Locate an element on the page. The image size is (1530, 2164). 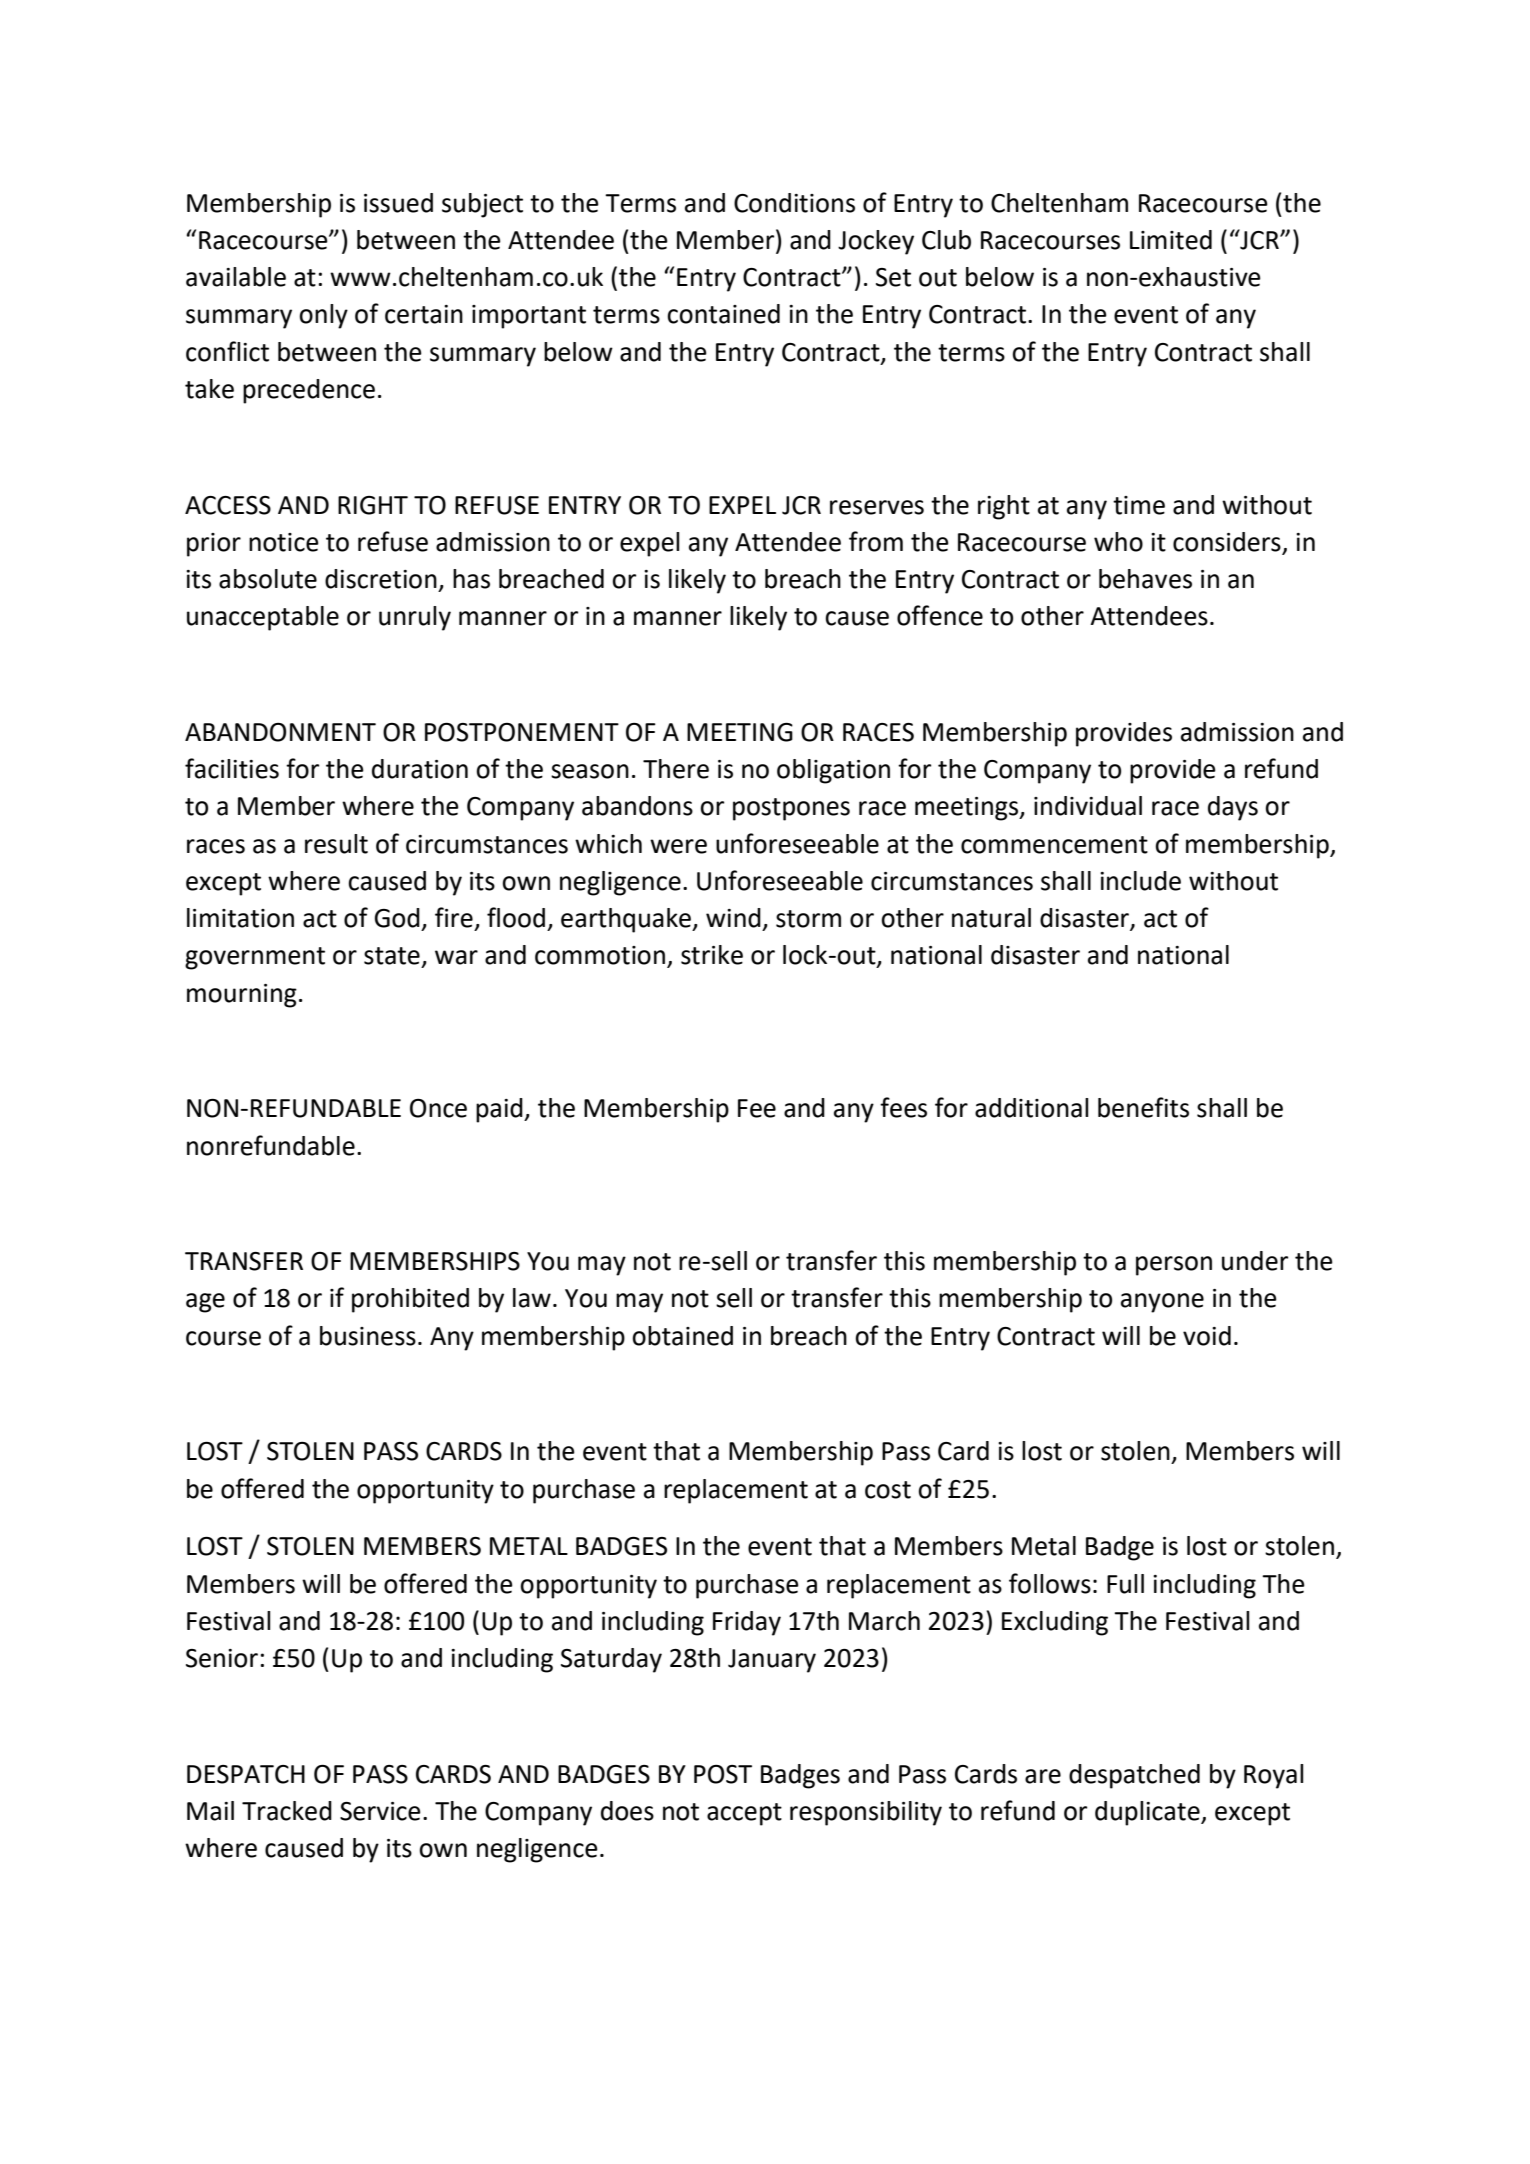
only is located at coordinates (323, 316).
